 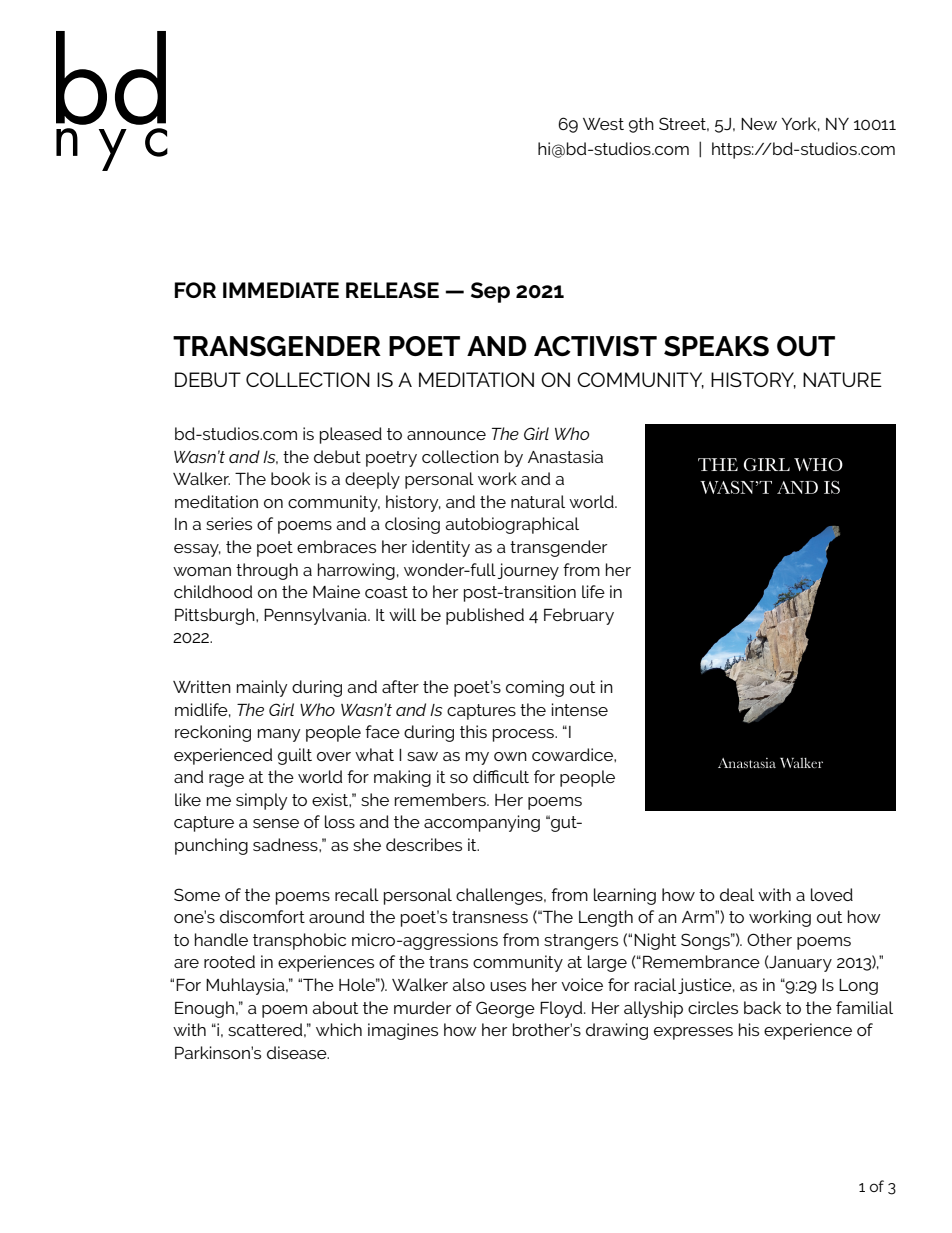 I want to click on February, so click(x=579, y=616).
